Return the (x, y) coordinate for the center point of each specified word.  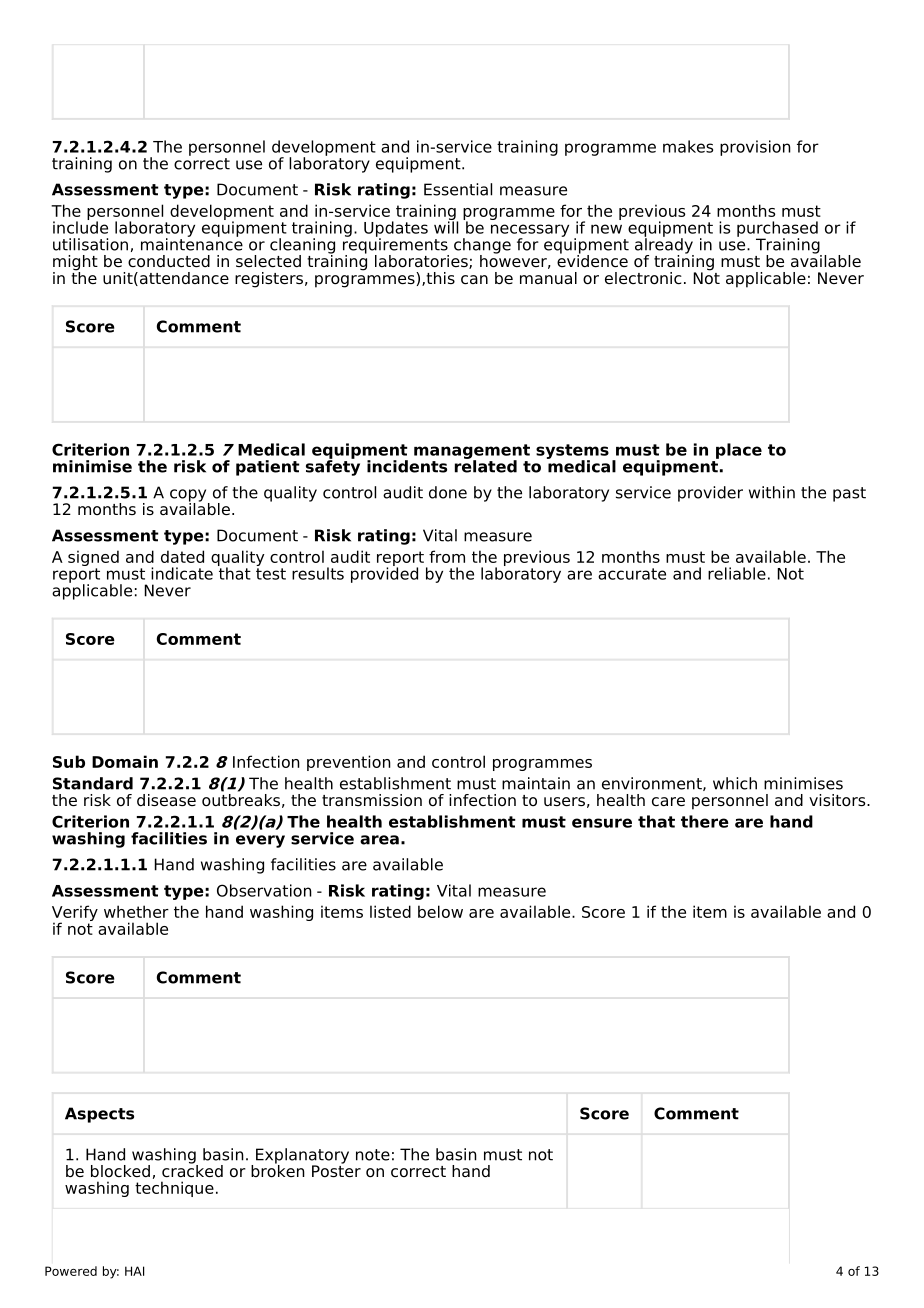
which (735, 783)
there (705, 821)
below (440, 911)
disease (166, 800)
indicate (182, 573)
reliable (737, 573)
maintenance (192, 243)
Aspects (99, 1115)
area (379, 840)
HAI (134, 1271)
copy (189, 496)
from (447, 556)
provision (755, 148)
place (739, 451)
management (472, 452)
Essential (458, 189)
